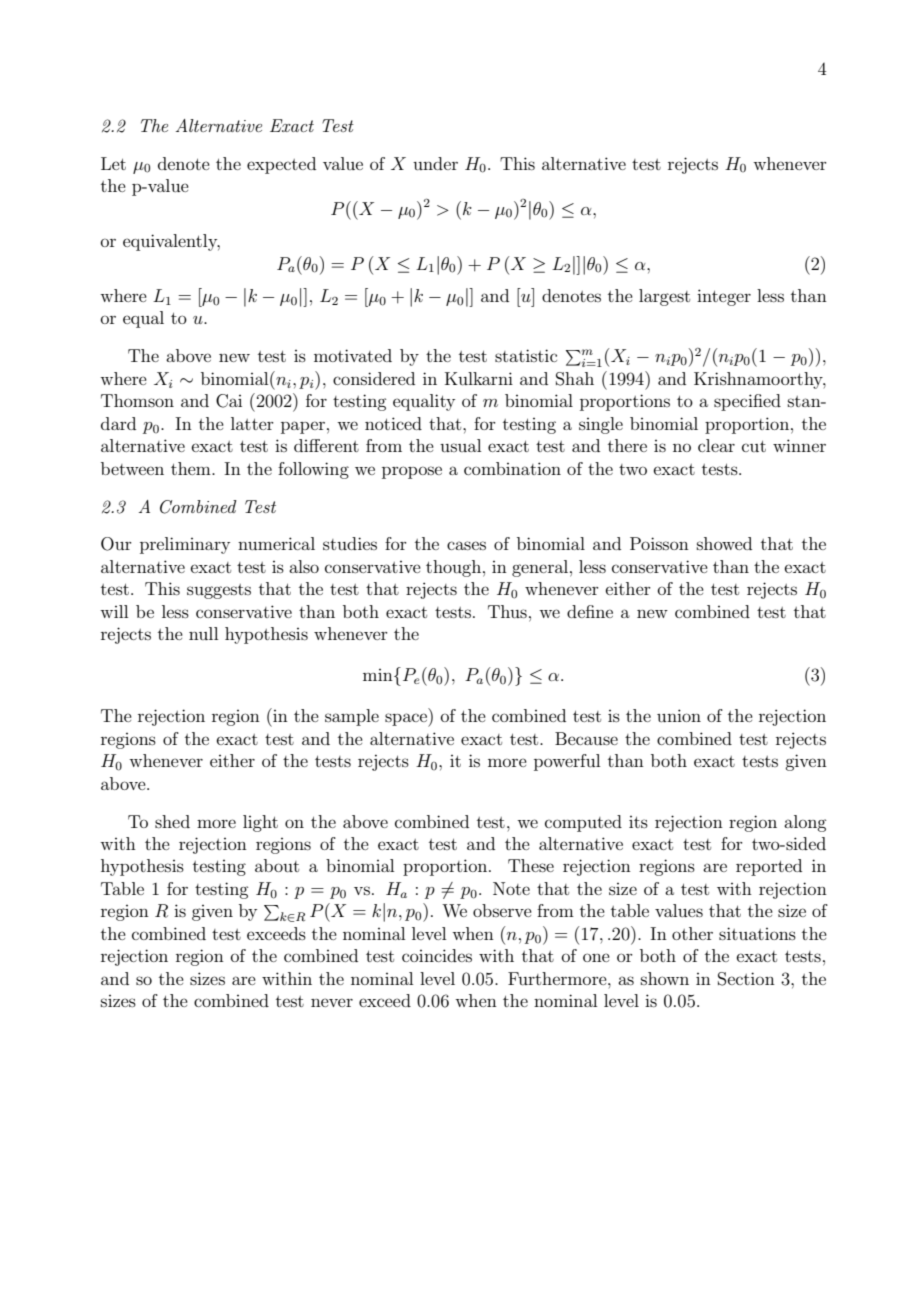 This screenshot has width=924, height=1308. What do you see at coordinates (113, 163) in the screenshot?
I see `Let` at bounding box center [113, 163].
